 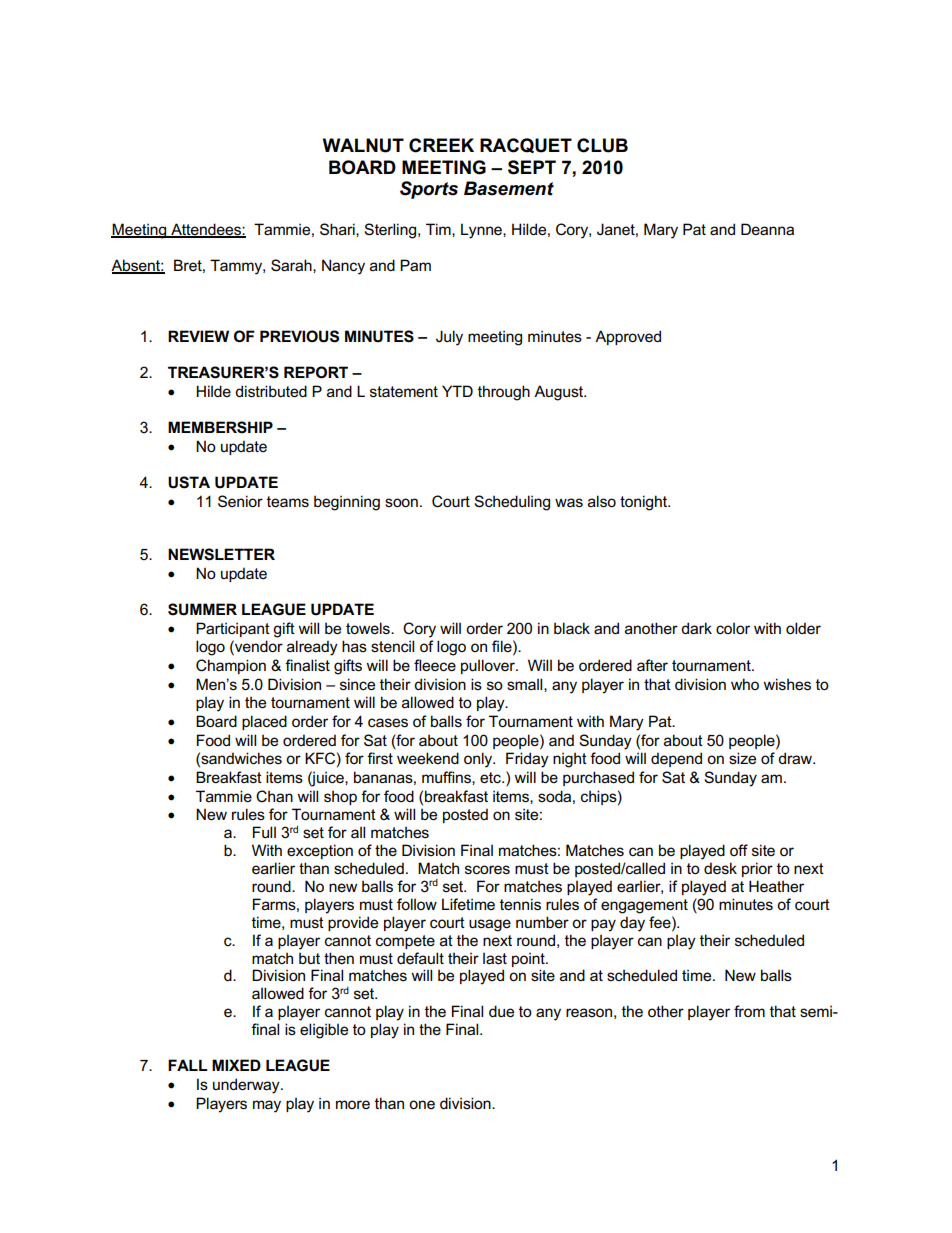 I want to click on one, so click(x=422, y=1104).
